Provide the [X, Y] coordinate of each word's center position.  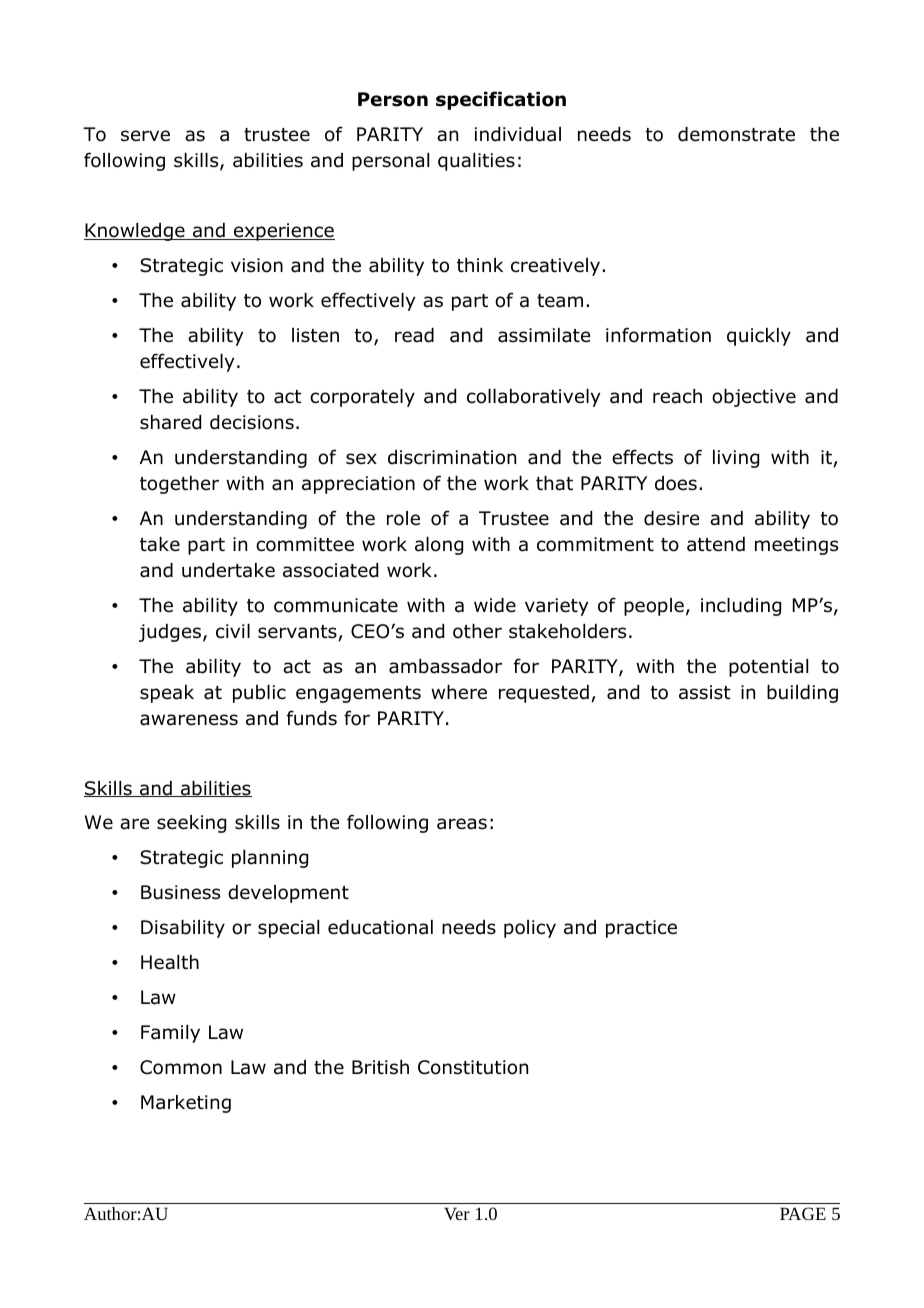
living [736, 459]
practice [641, 929]
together [179, 485]
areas [462, 824]
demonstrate [736, 134]
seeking [191, 824]
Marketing [186, 1104]
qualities [476, 162]
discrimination [452, 457]
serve [145, 136]
